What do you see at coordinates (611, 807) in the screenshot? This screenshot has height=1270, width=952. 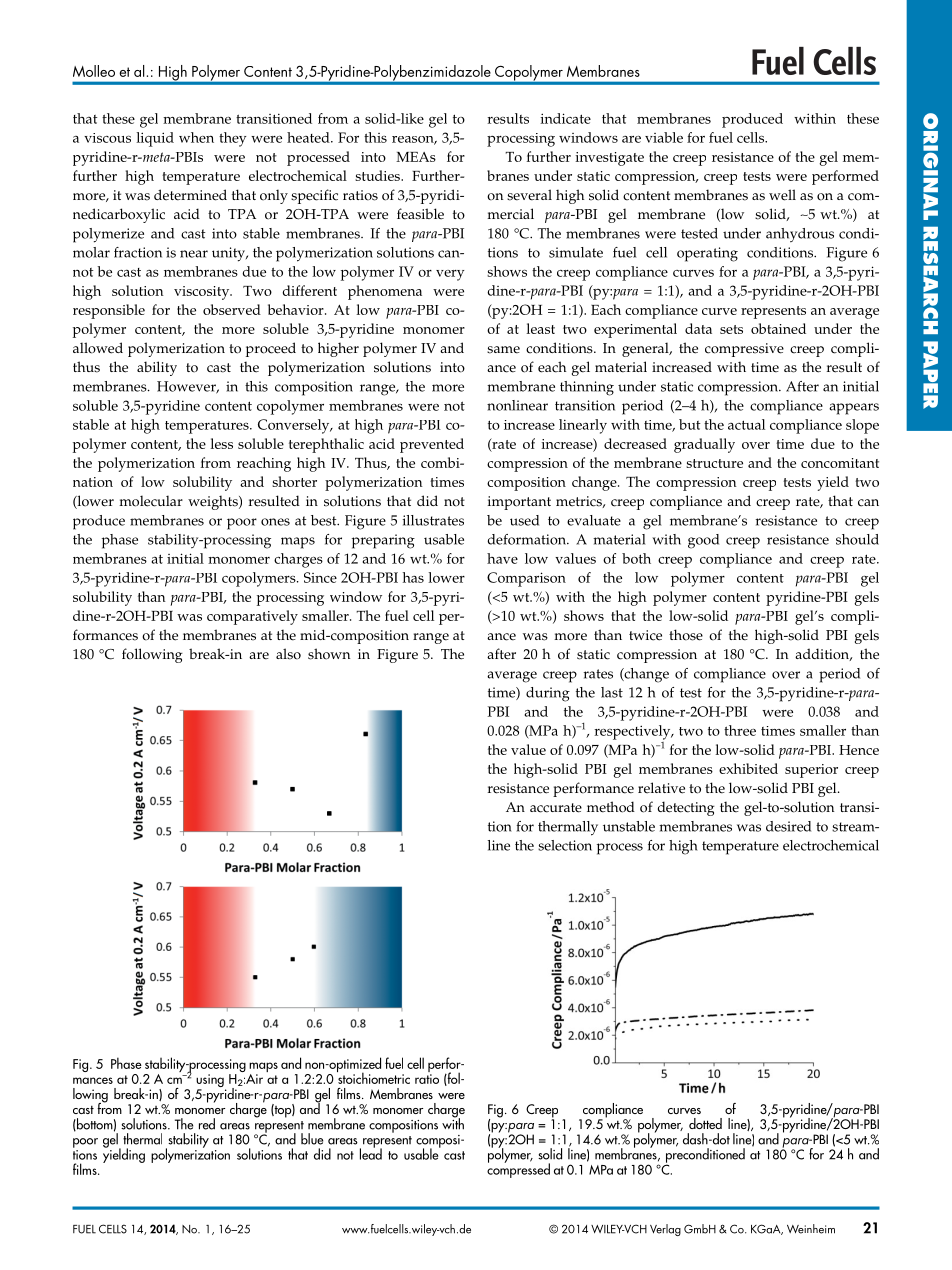 I see `method` at bounding box center [611, 807].
